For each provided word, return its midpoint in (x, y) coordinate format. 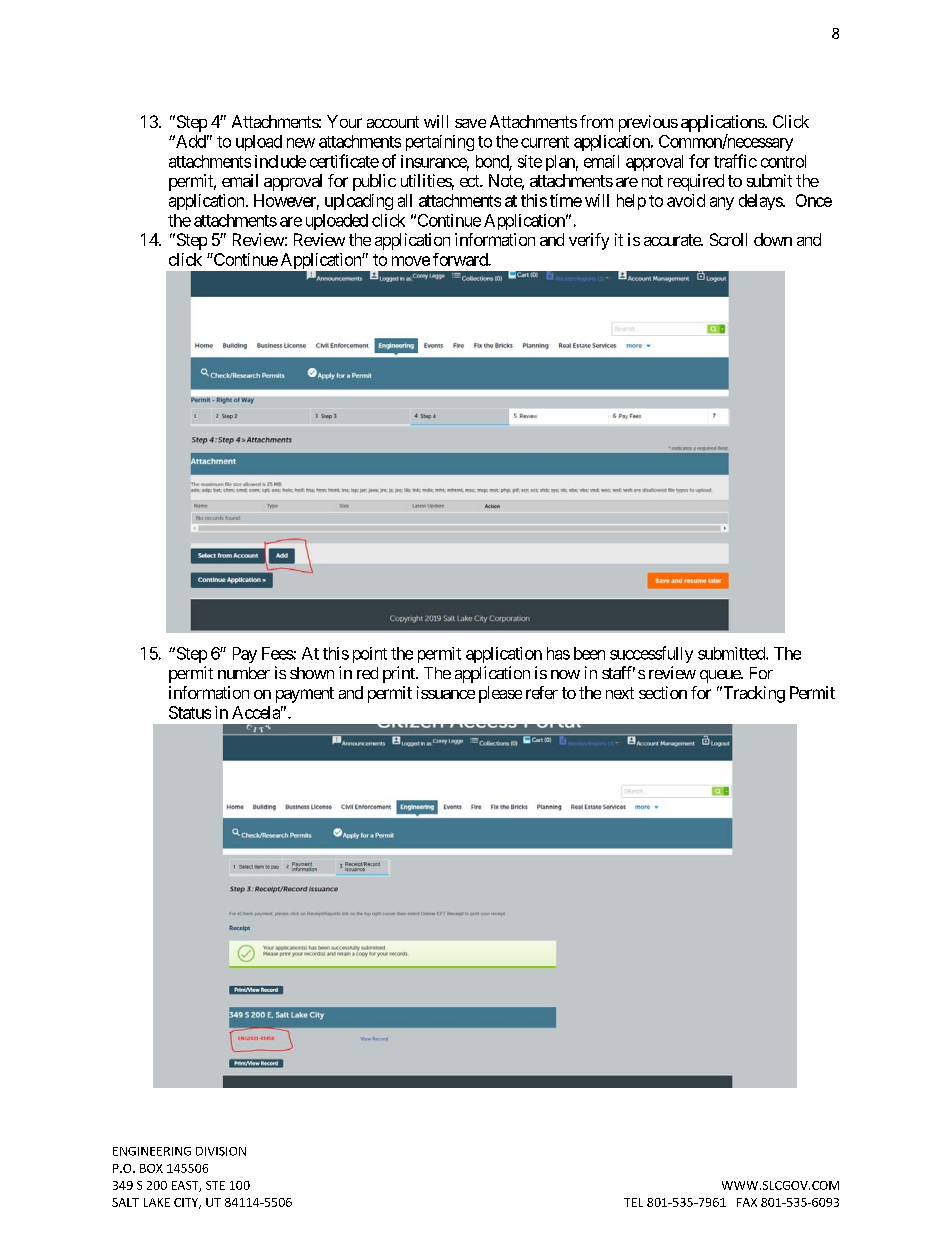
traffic (735, 161)
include (280, 161)
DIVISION (221, 1151)
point (370, 655)
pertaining (440, 143)
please (500, 694)
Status (190, 712)
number (244, 673)
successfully (651, 654)
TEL (633, 1202)
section (663, 692)
